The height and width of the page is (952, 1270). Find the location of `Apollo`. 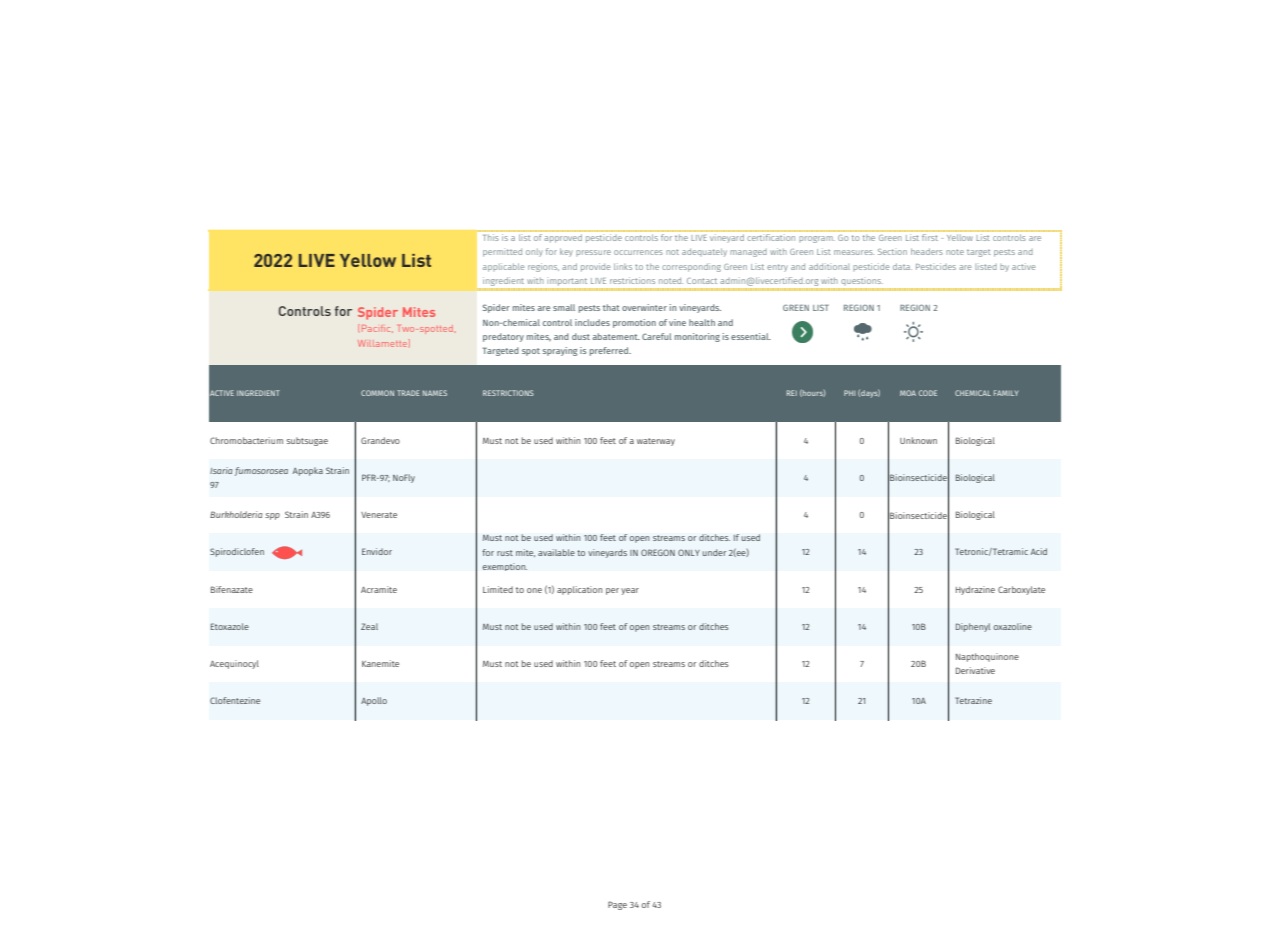

Apollo is located at coordinates (374, 701).
